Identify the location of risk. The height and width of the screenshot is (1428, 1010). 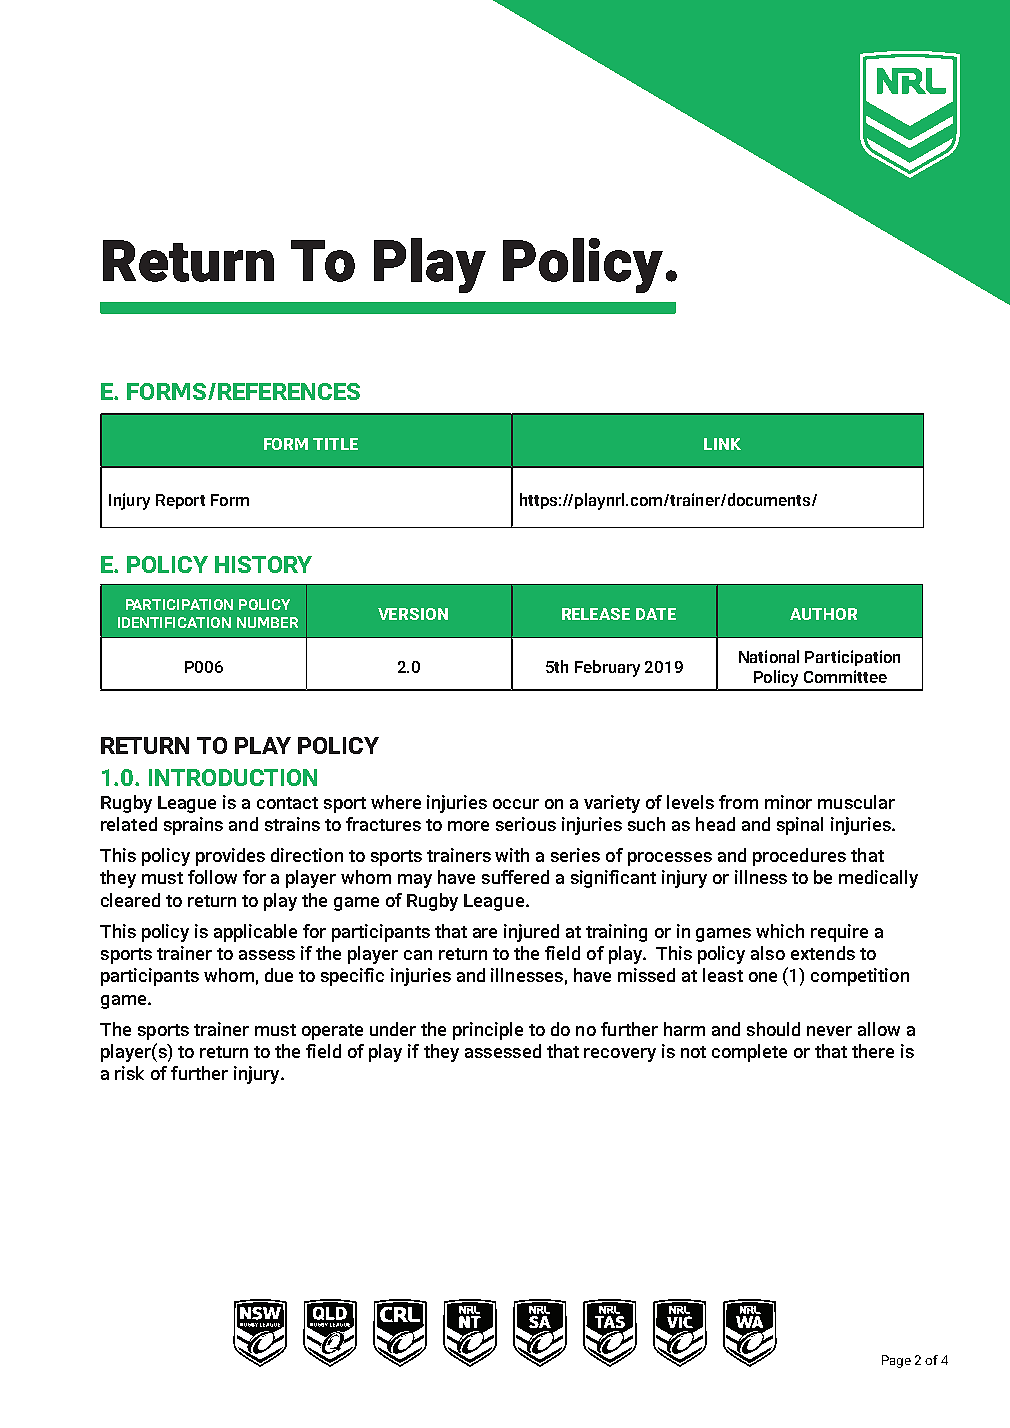
(129, 1073).
